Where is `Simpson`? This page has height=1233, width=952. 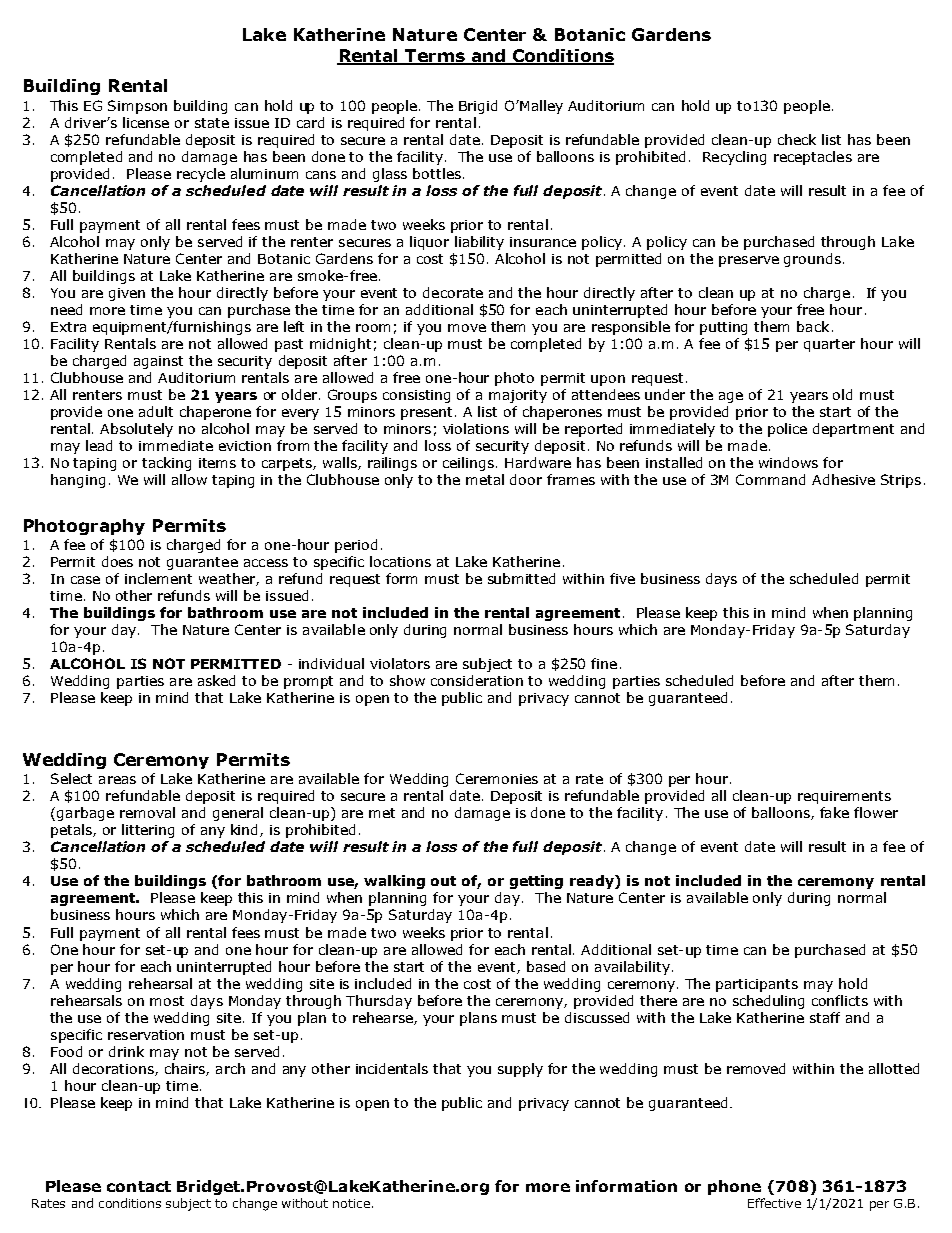
Simpson is located at coordinates (137, 107).
